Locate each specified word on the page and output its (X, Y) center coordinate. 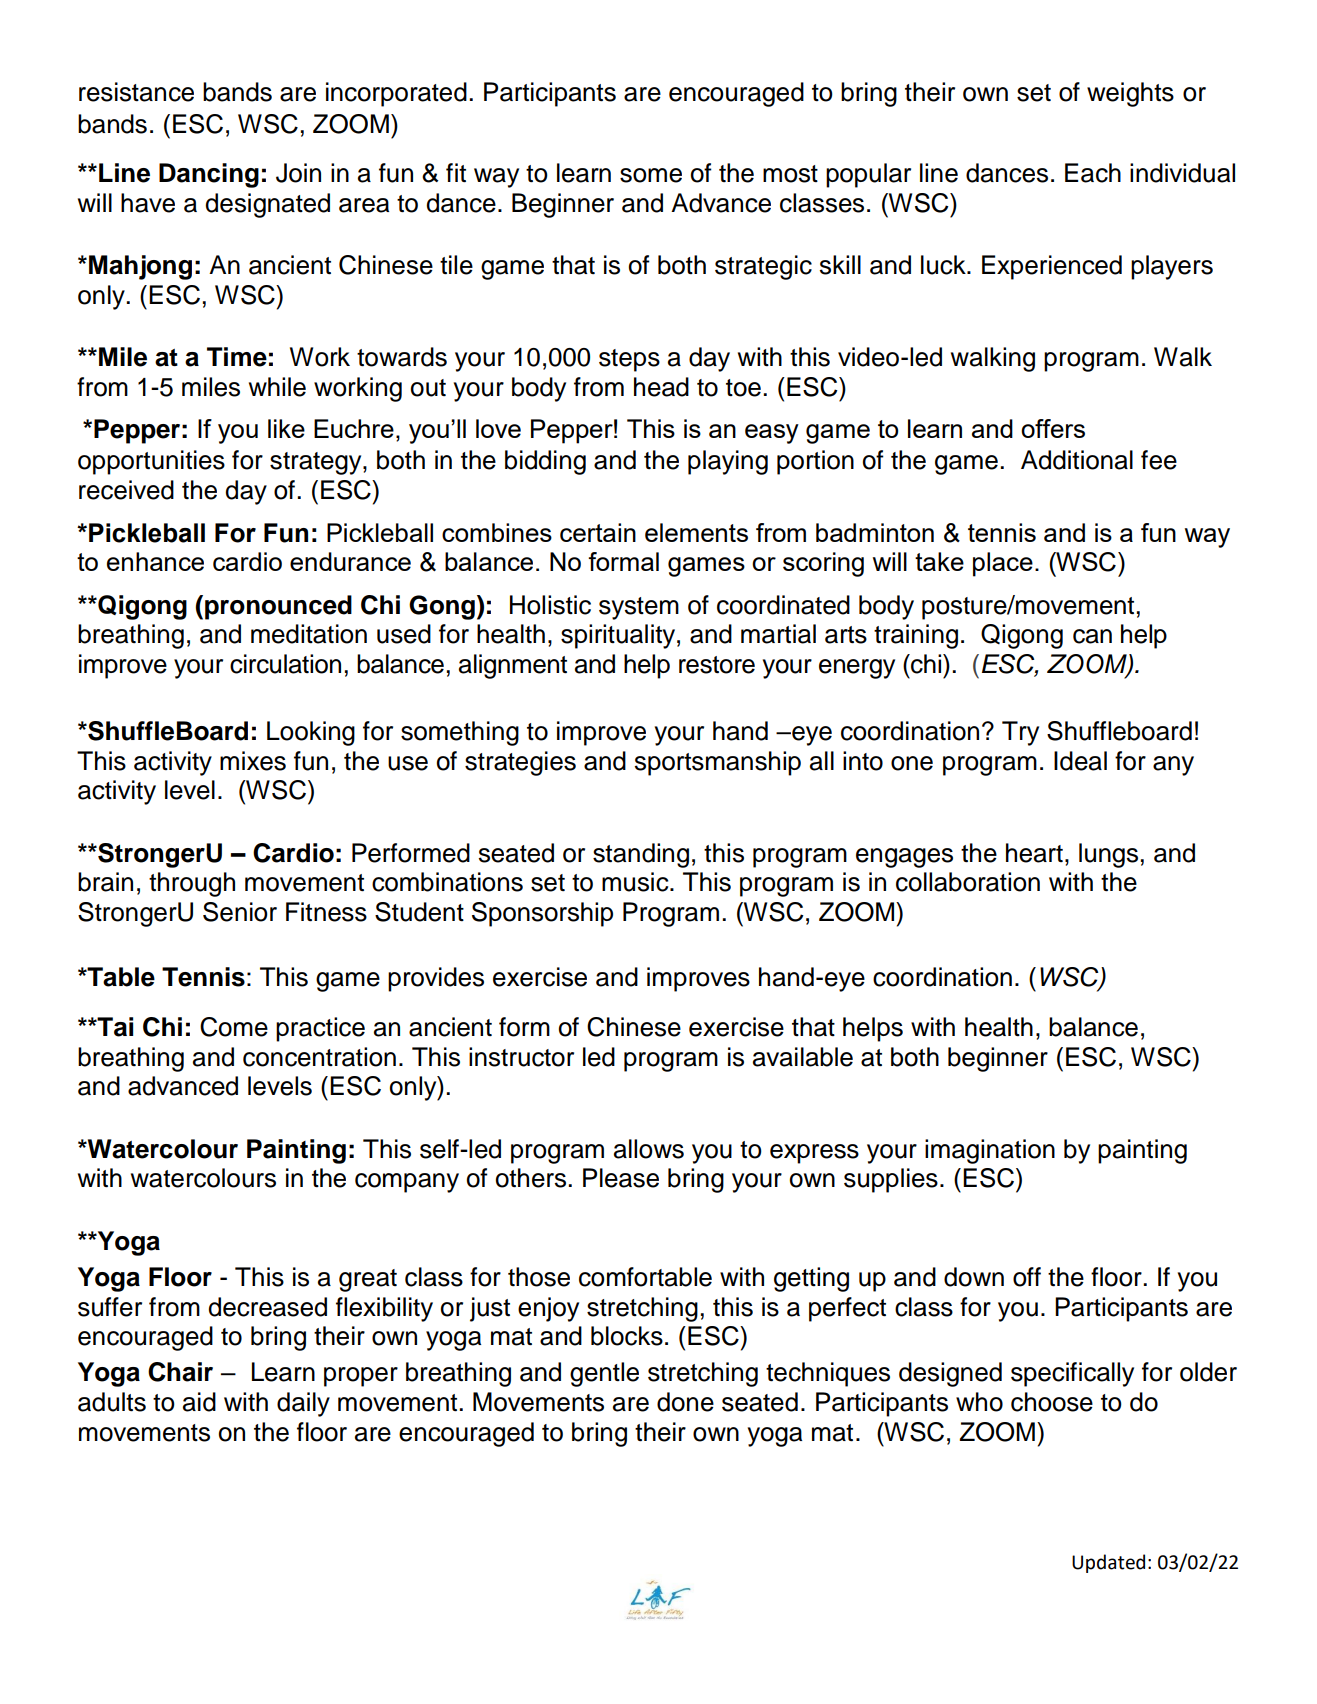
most (790, 174)
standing (641, 855)
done (685, 1402)
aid (199, 1402)
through (192, 884)
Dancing (209, 175)
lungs (1108, 855)
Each (1093, 173)
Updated (1108, 1563)
